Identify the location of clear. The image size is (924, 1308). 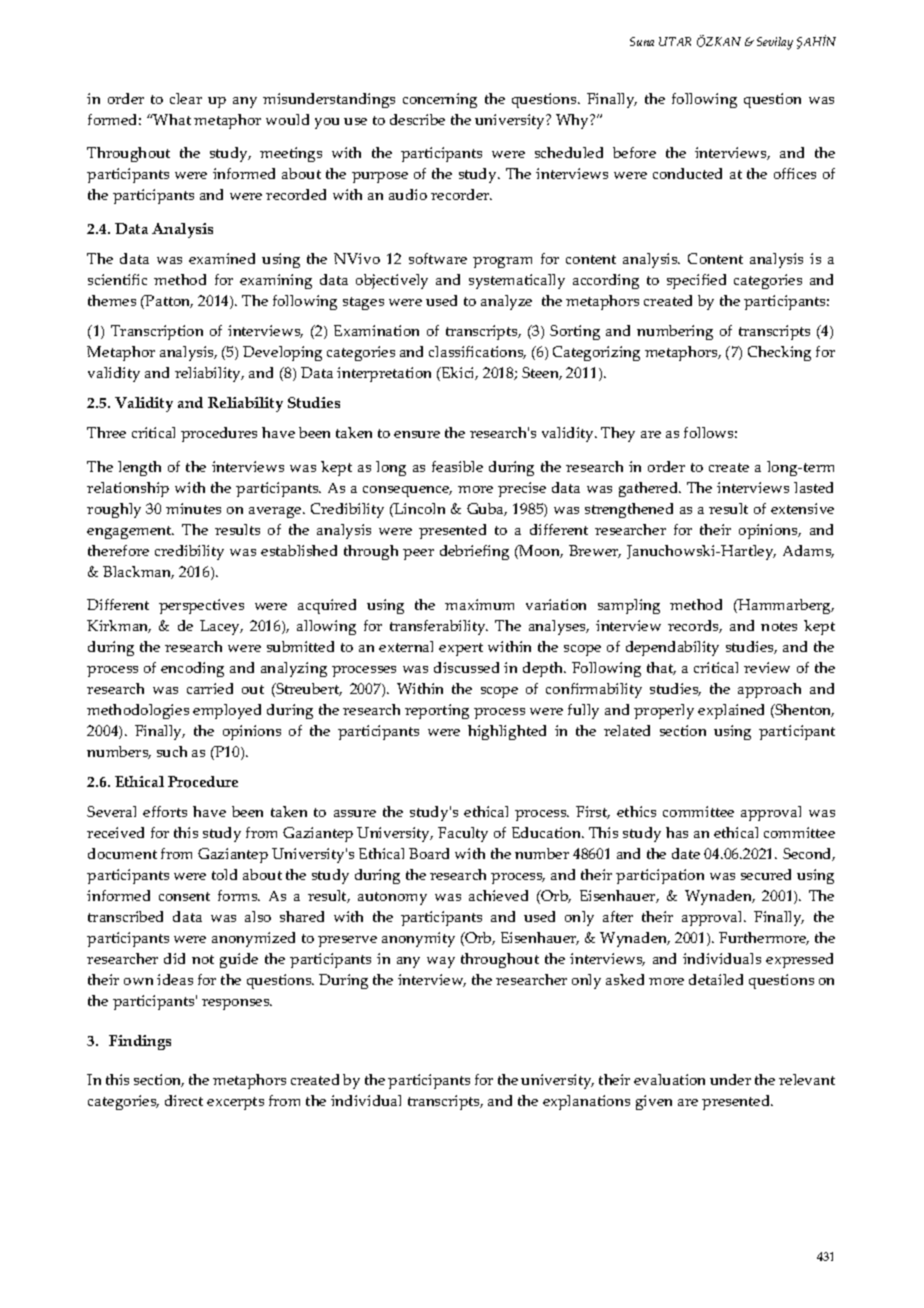
(186, 98).
